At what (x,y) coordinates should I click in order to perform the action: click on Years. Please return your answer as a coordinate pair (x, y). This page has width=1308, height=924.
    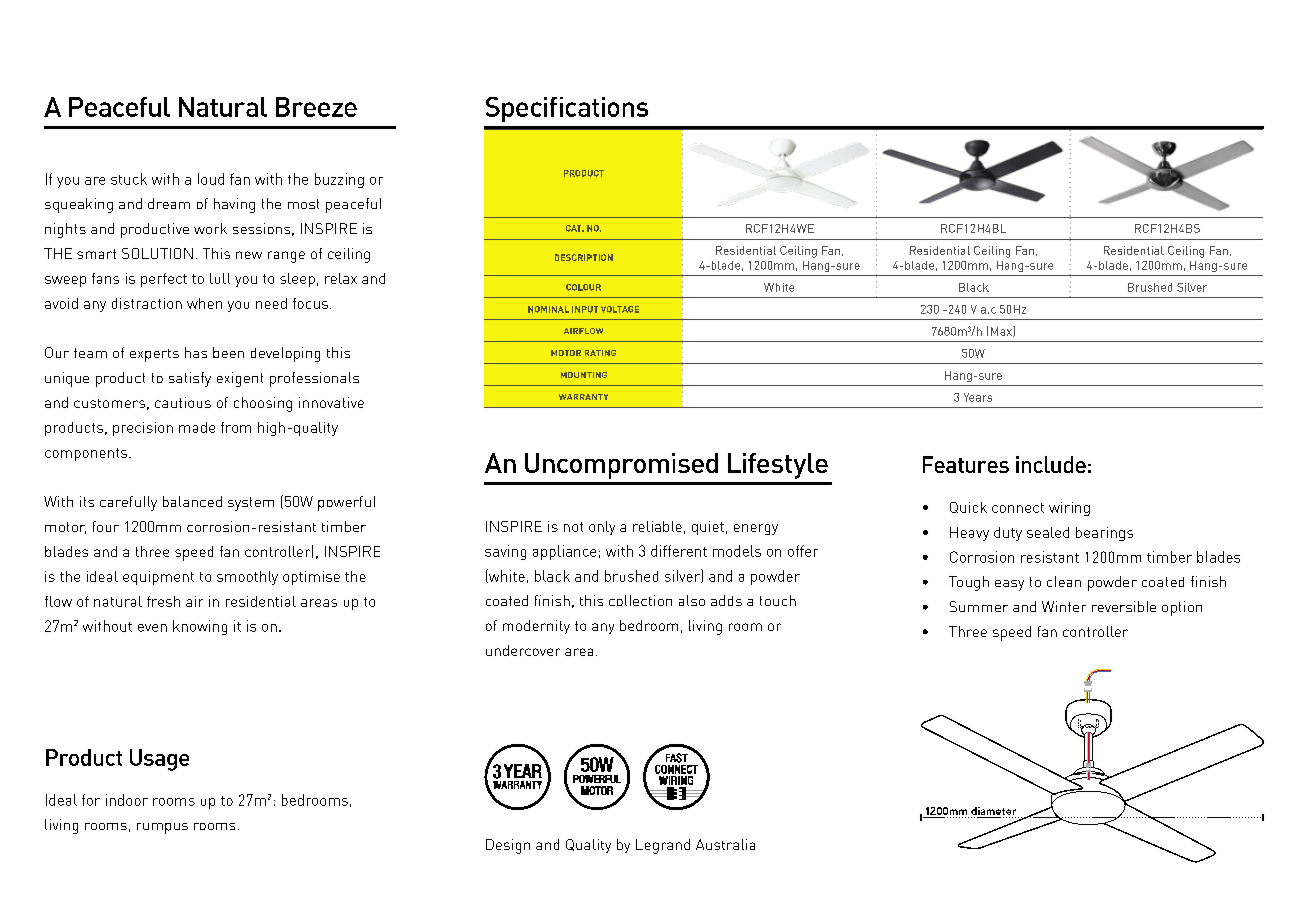
    Looking at the image, I should click on (978, 397).
